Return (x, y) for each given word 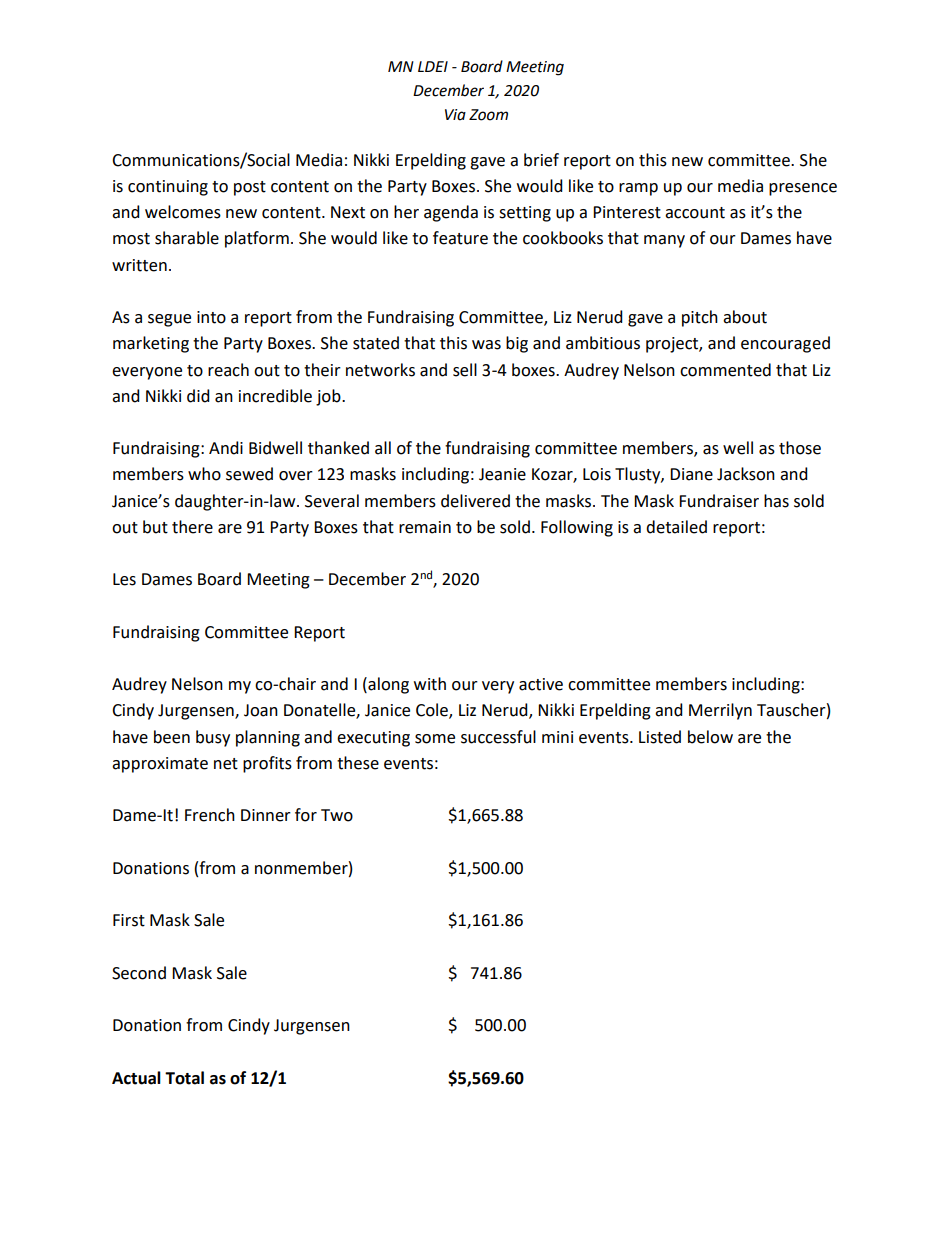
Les (124, 579)
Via (455, 115)
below (710, 737)
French (210, 815)
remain (425, 527)
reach (228, 370)
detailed (676, 527)
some (435, 739)
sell (465, 370)
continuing (168, 188)
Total (184, 1078)
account (695, 213)
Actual (136, 1078)
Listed (660, 737)
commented (725, 370)
